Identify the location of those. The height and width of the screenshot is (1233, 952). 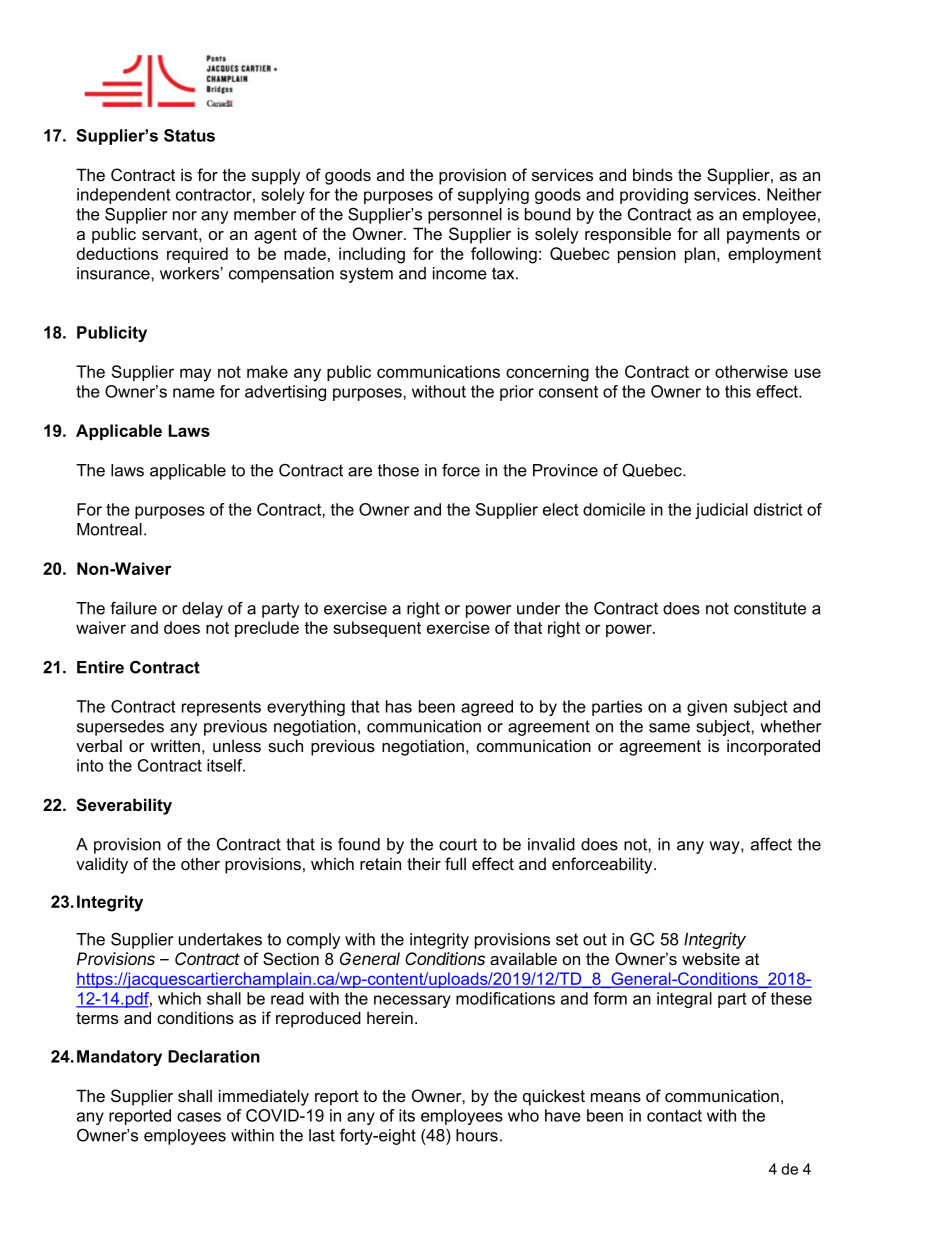
(398, 470).
